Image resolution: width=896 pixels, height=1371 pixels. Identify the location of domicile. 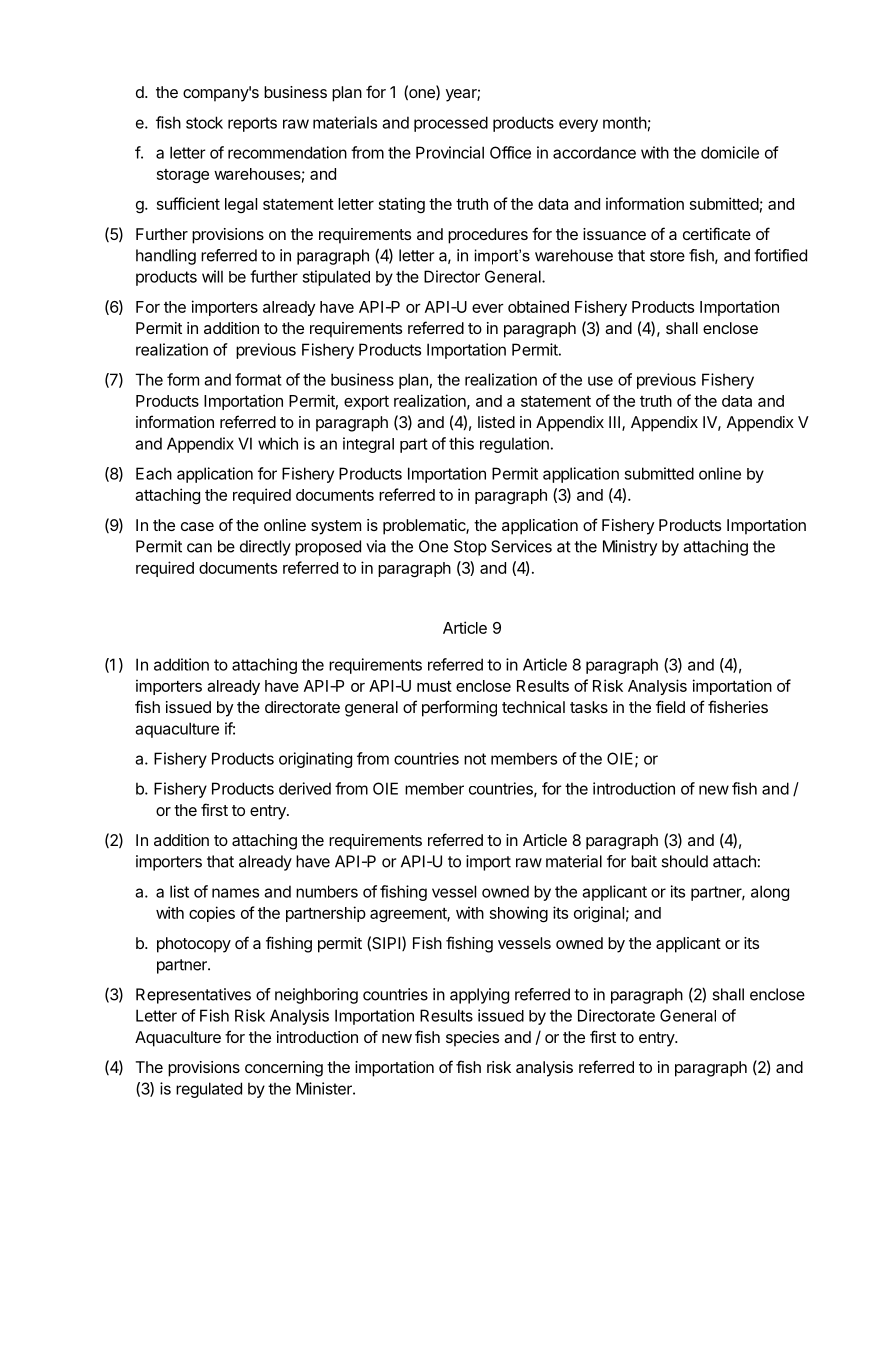
(730, 152).
